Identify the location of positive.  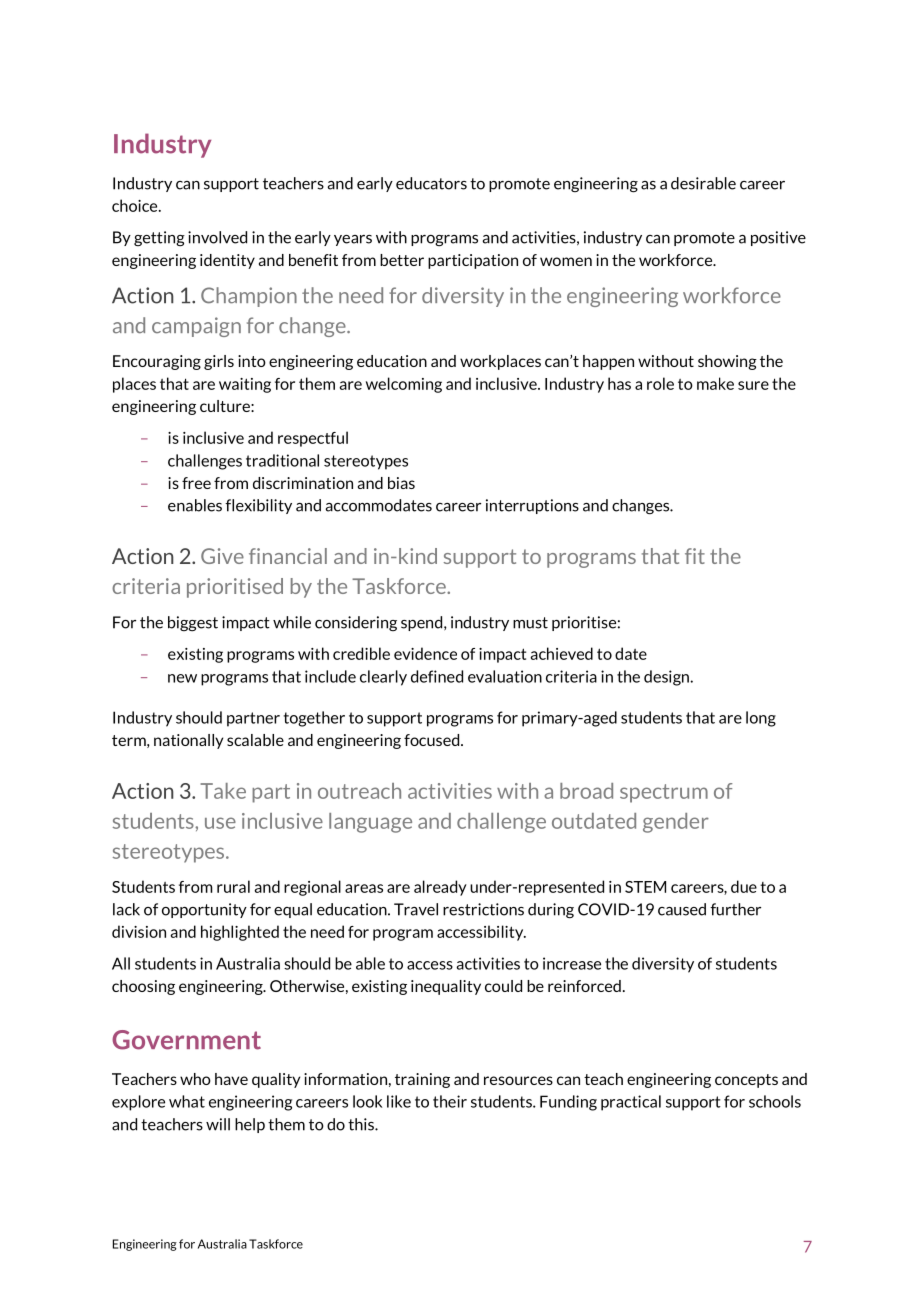
(778, 238).
